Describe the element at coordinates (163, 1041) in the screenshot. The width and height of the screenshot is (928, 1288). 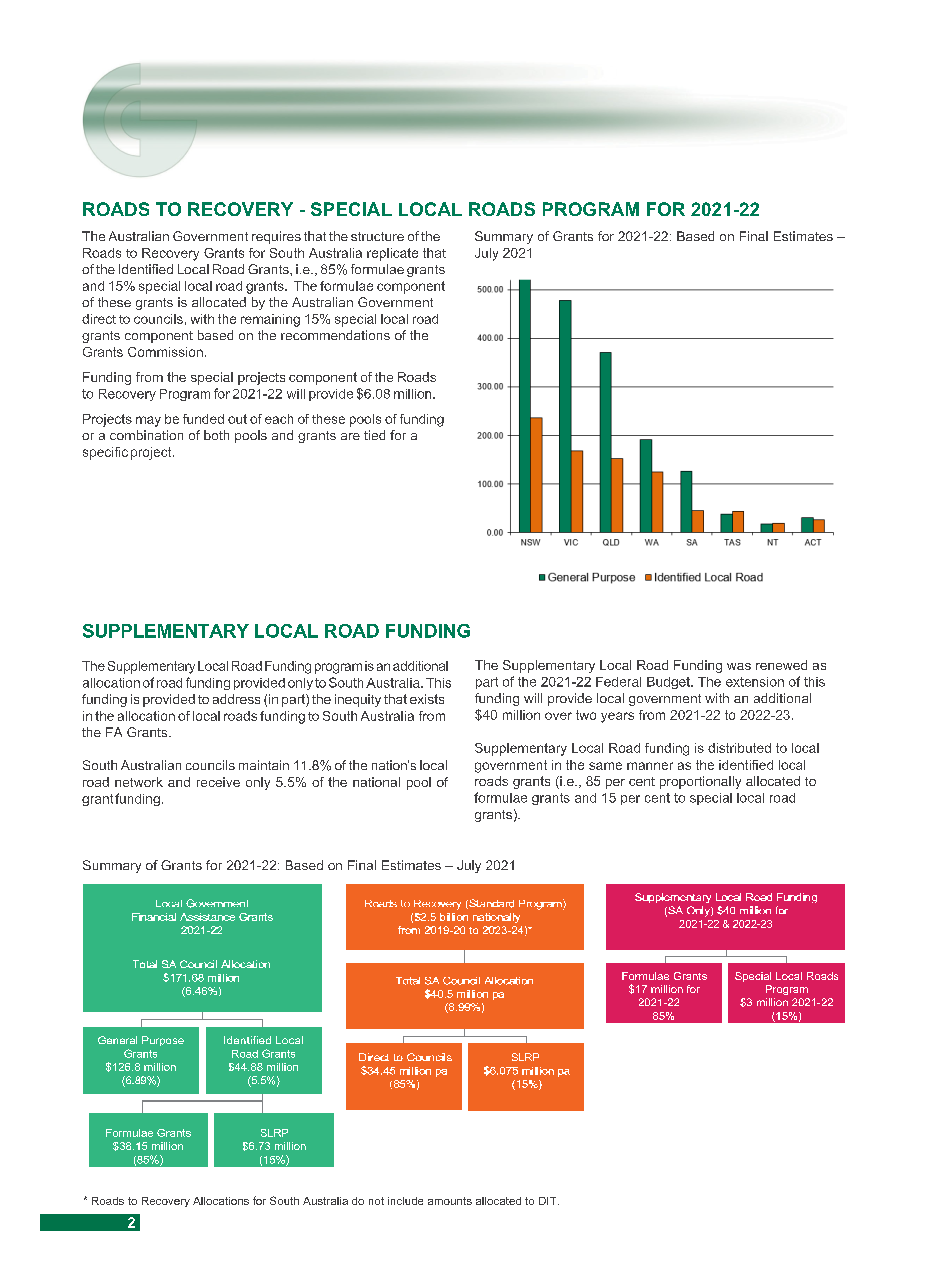
I see `Purpose` at that location.
